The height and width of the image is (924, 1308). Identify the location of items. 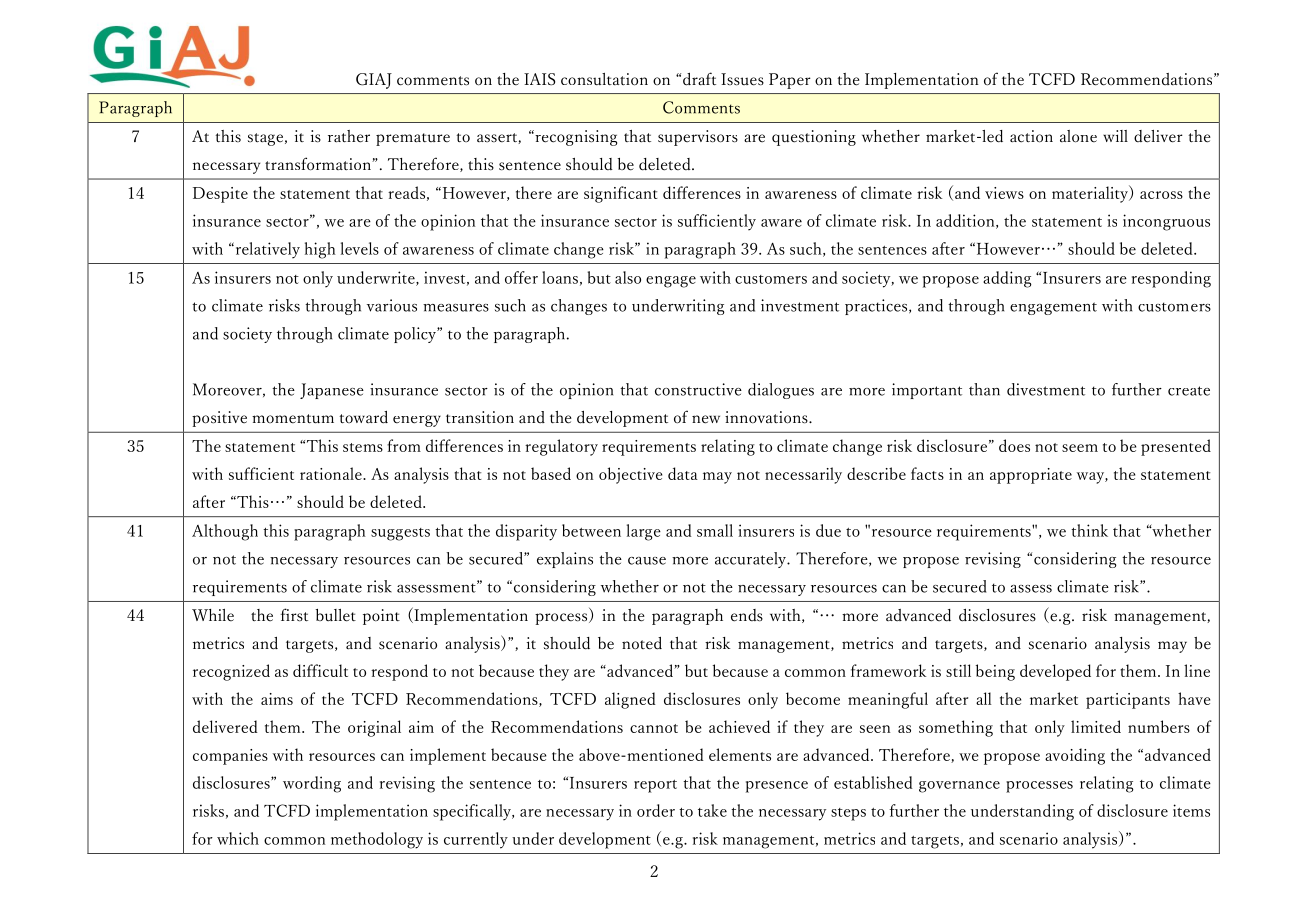
(1191, 810).
